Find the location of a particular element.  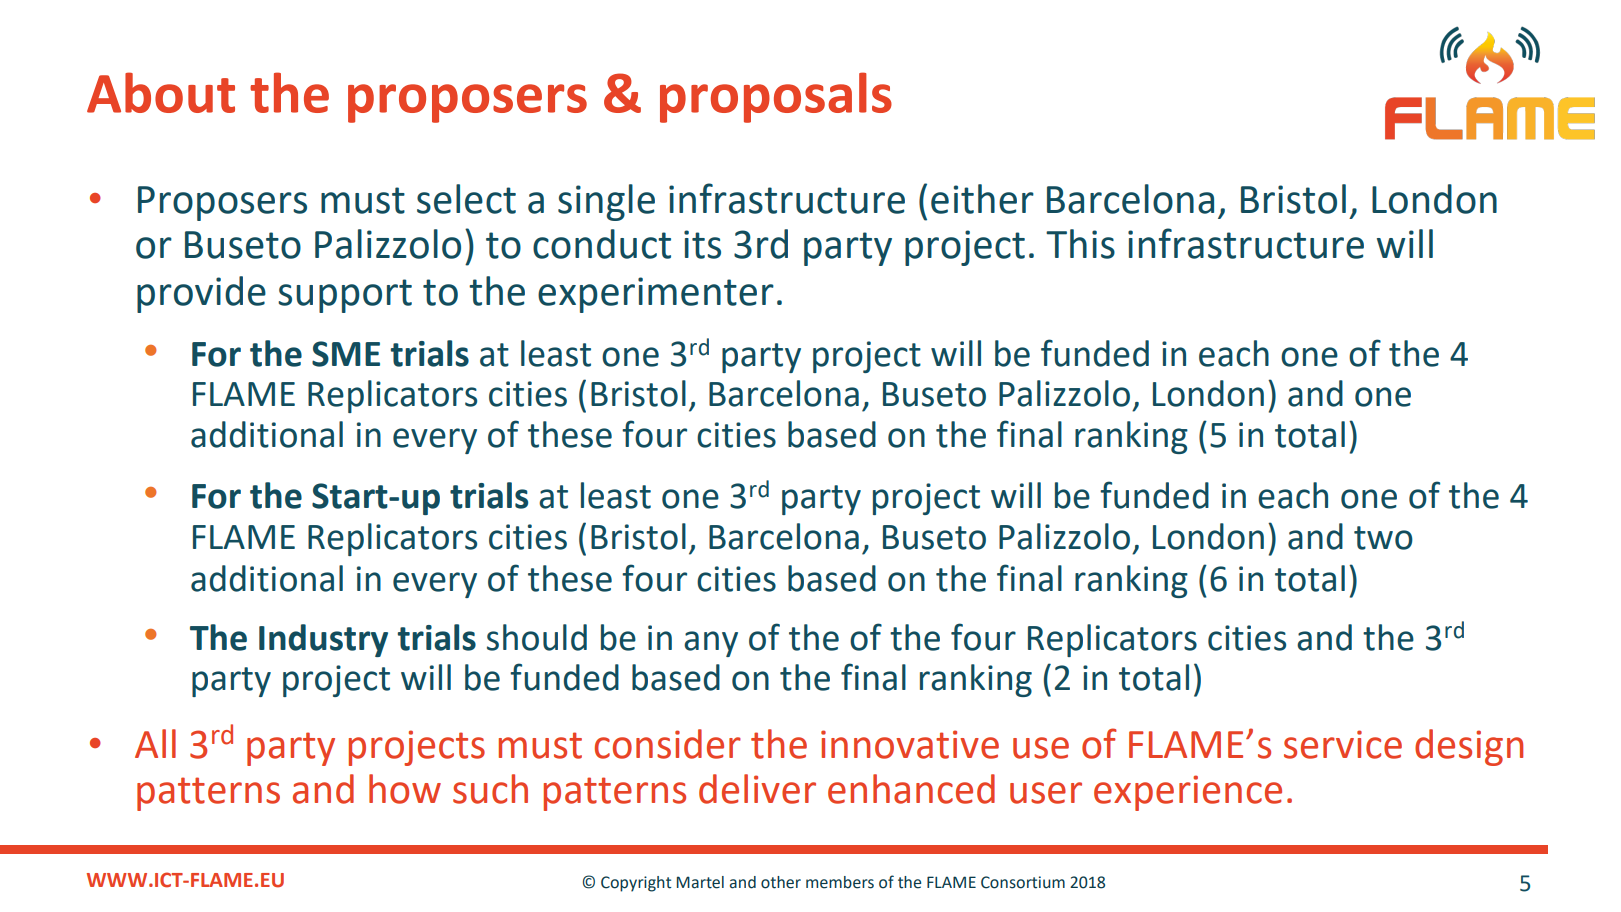

This is located at coordinates (1080, 244).
